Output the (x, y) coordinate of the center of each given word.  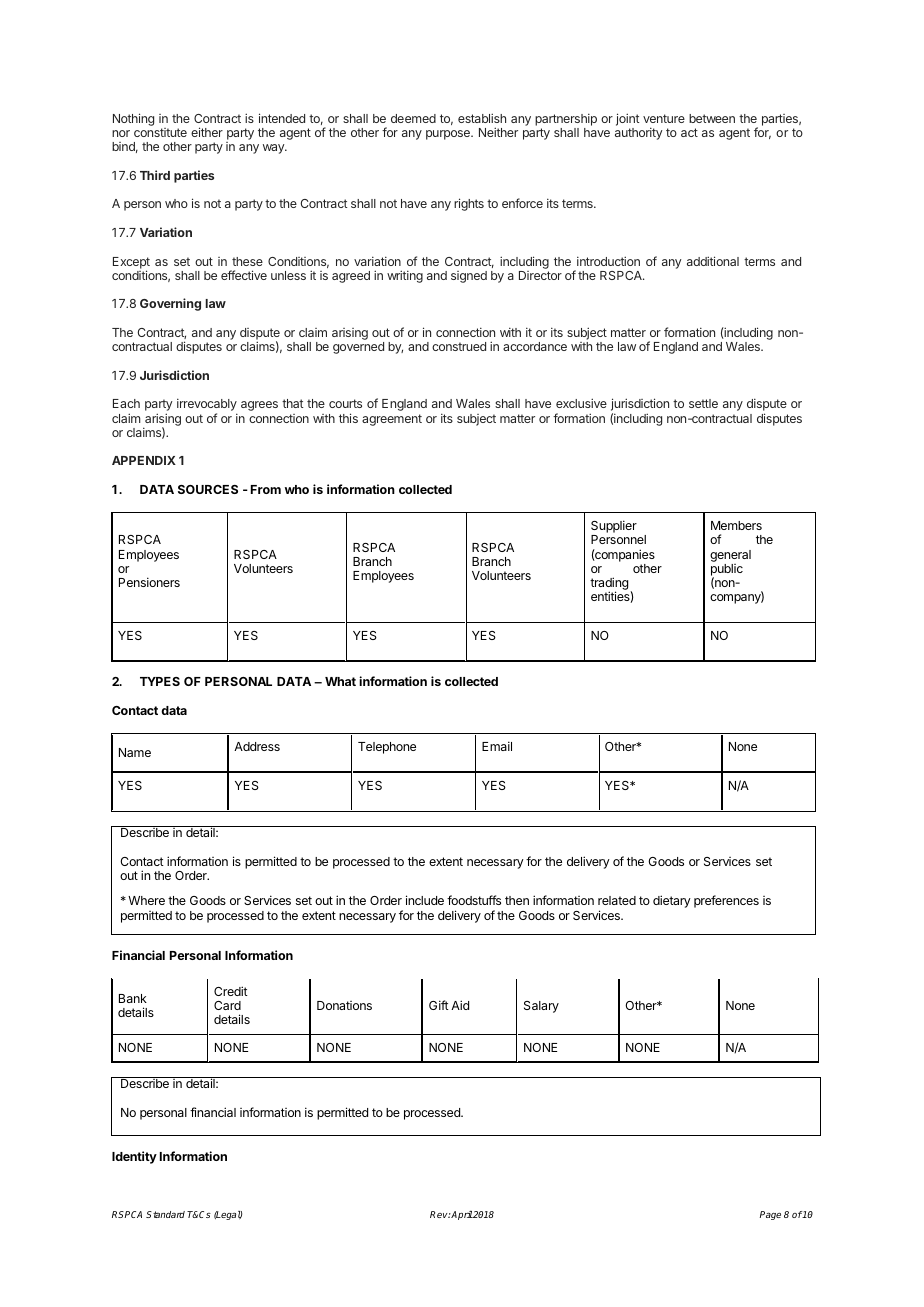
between (712, 118)
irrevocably (207, 406)
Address (257, 746)
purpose (449, 135)
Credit (231, 991)
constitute (160, 132)
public (727, 571)
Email (497, 746)
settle (703, 403)
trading (609, 585)
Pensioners (149, 582)
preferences (726, 901)
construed (459, 346)
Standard (165, 1214)
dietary (672, 901)
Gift (439, 1005)
